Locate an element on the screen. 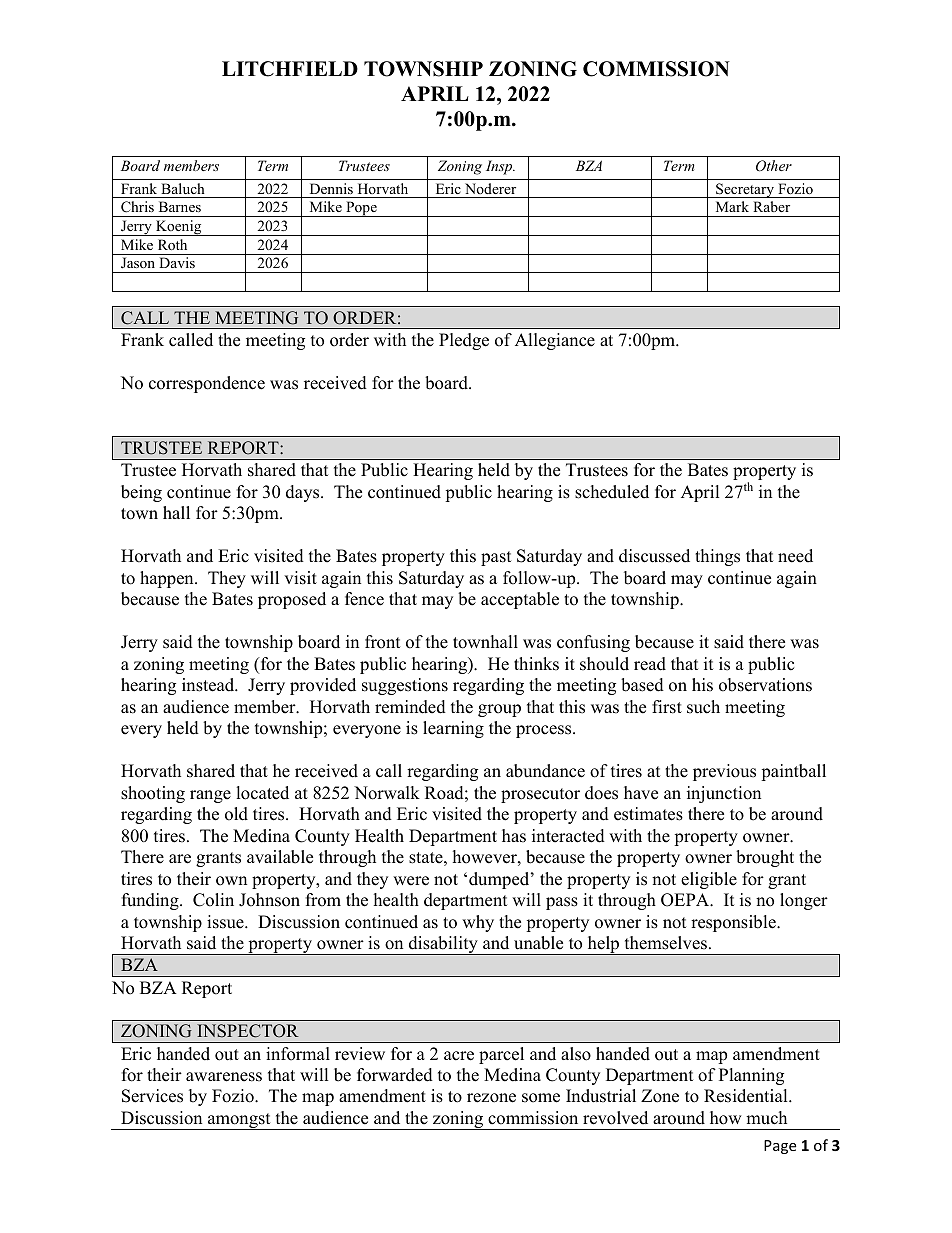 The width and height of the screenshot is (952, 1233). acceptable is located at coordinates (520, 600).
